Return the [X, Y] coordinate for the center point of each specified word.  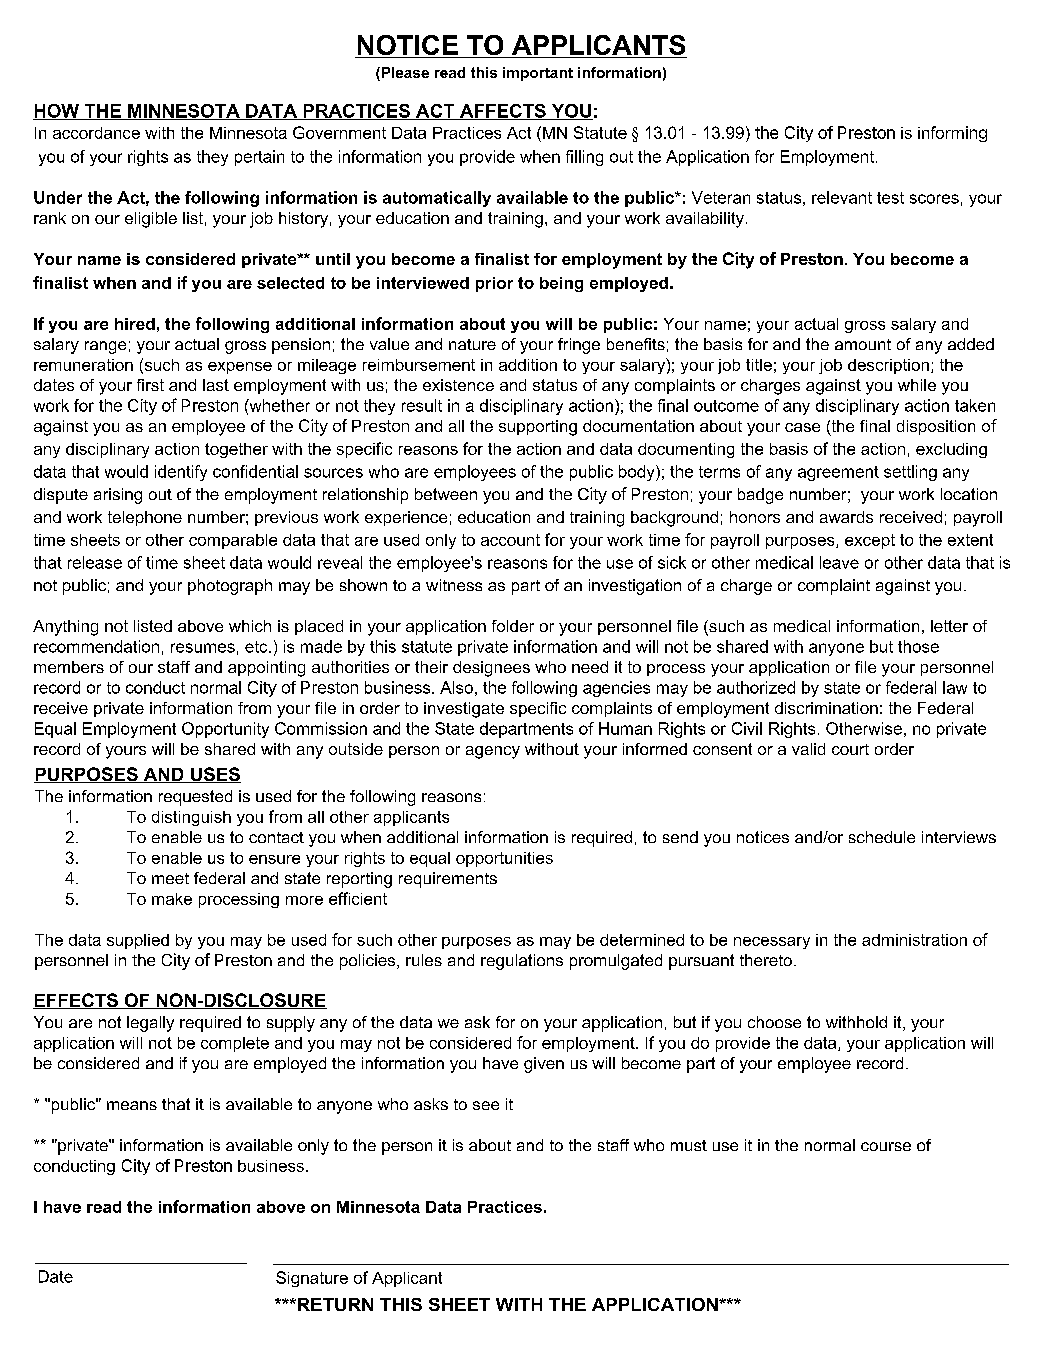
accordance [96, 133]
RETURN [334, 1304]
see [486, 1105]
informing [952, 134]
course [886, 1146]
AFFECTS [502, 112]
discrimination [826, 708]
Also [456, 687]
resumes [203, 648]
